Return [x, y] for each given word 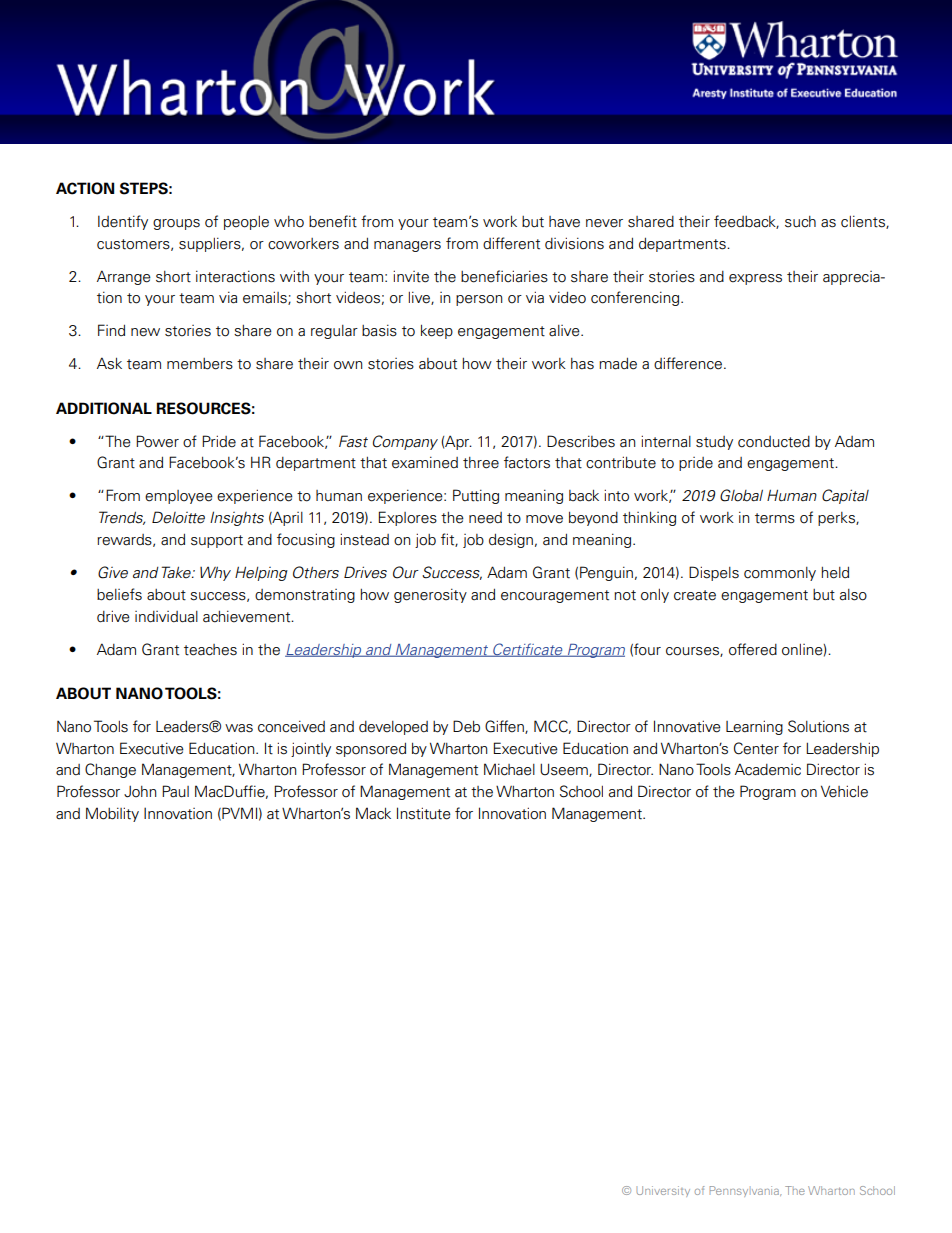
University [663, 1191]
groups [176, 224]
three [481, 463]
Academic [768, 769]
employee [179, 497]
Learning [754, 727]
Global [741, 495]
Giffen [505, 727]
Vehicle [844, 791]
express [755, 279]
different [511, 243]
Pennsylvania [745, 1191]
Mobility [112, 814]
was [239, 728]
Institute [424, 813]
